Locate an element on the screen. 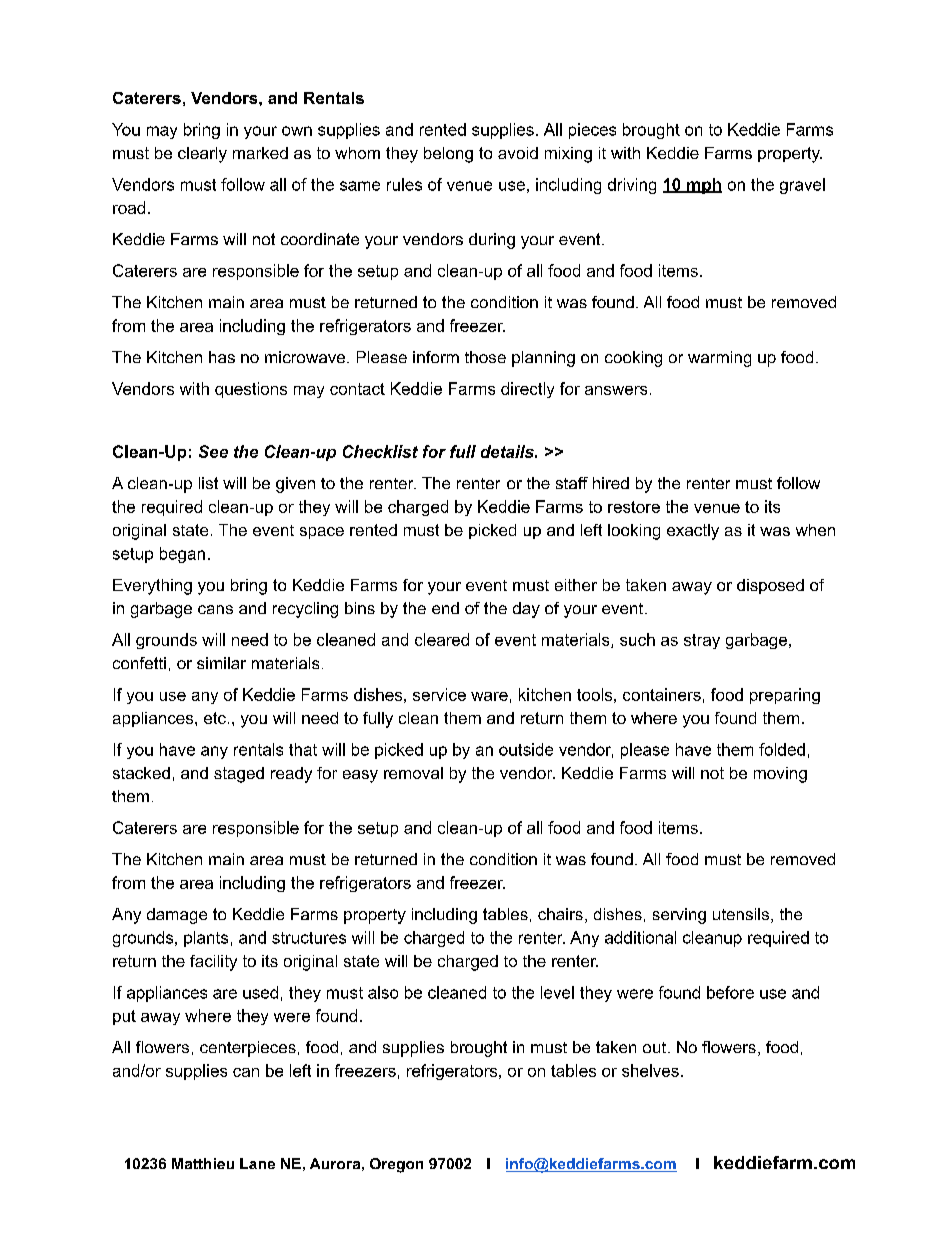 The width and height of the screenshot is (952, 1233). staff is located at coordinates (572, 483).
